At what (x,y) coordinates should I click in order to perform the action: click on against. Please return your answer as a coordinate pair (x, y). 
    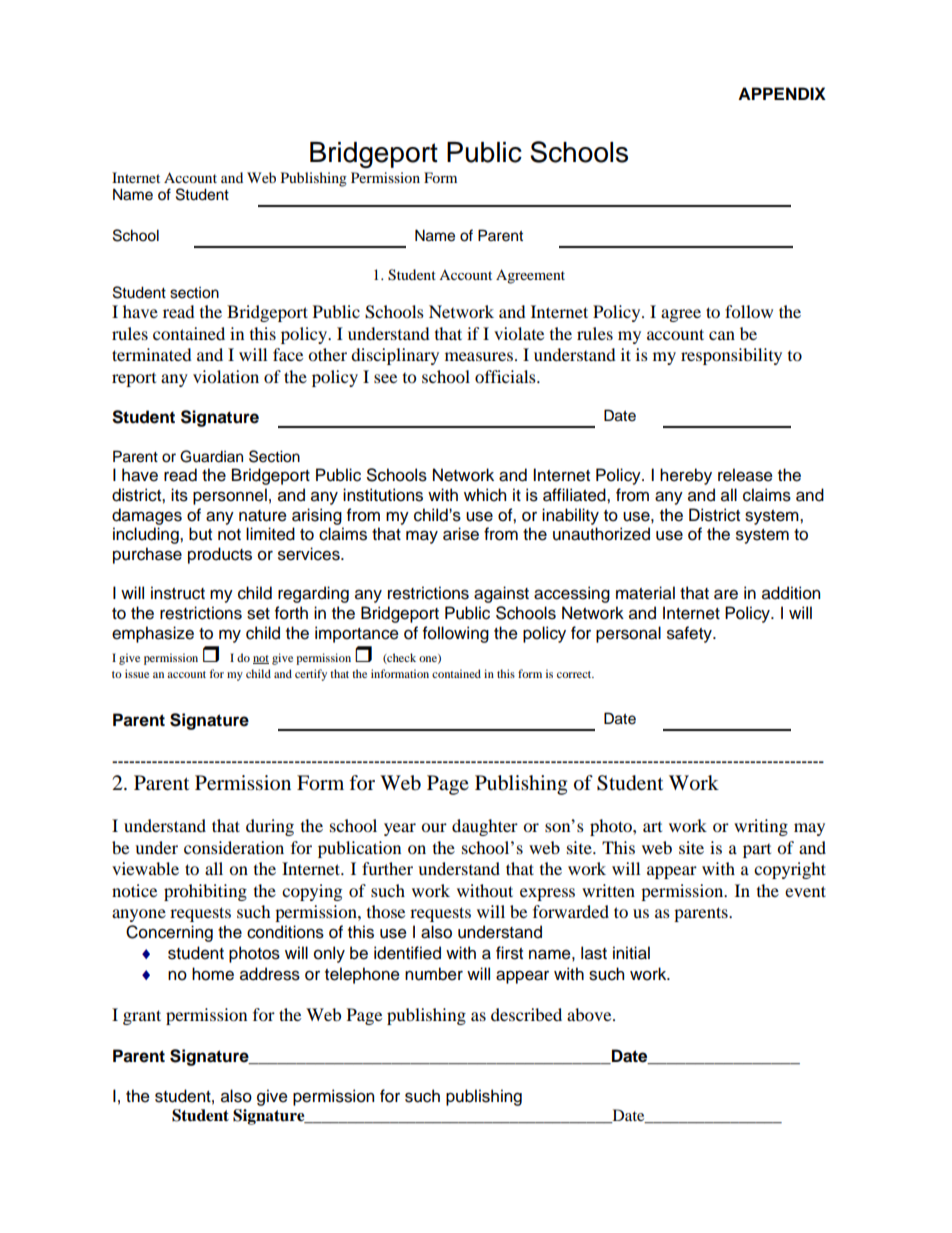
    Looking at the image, I should click on (501, 594).
